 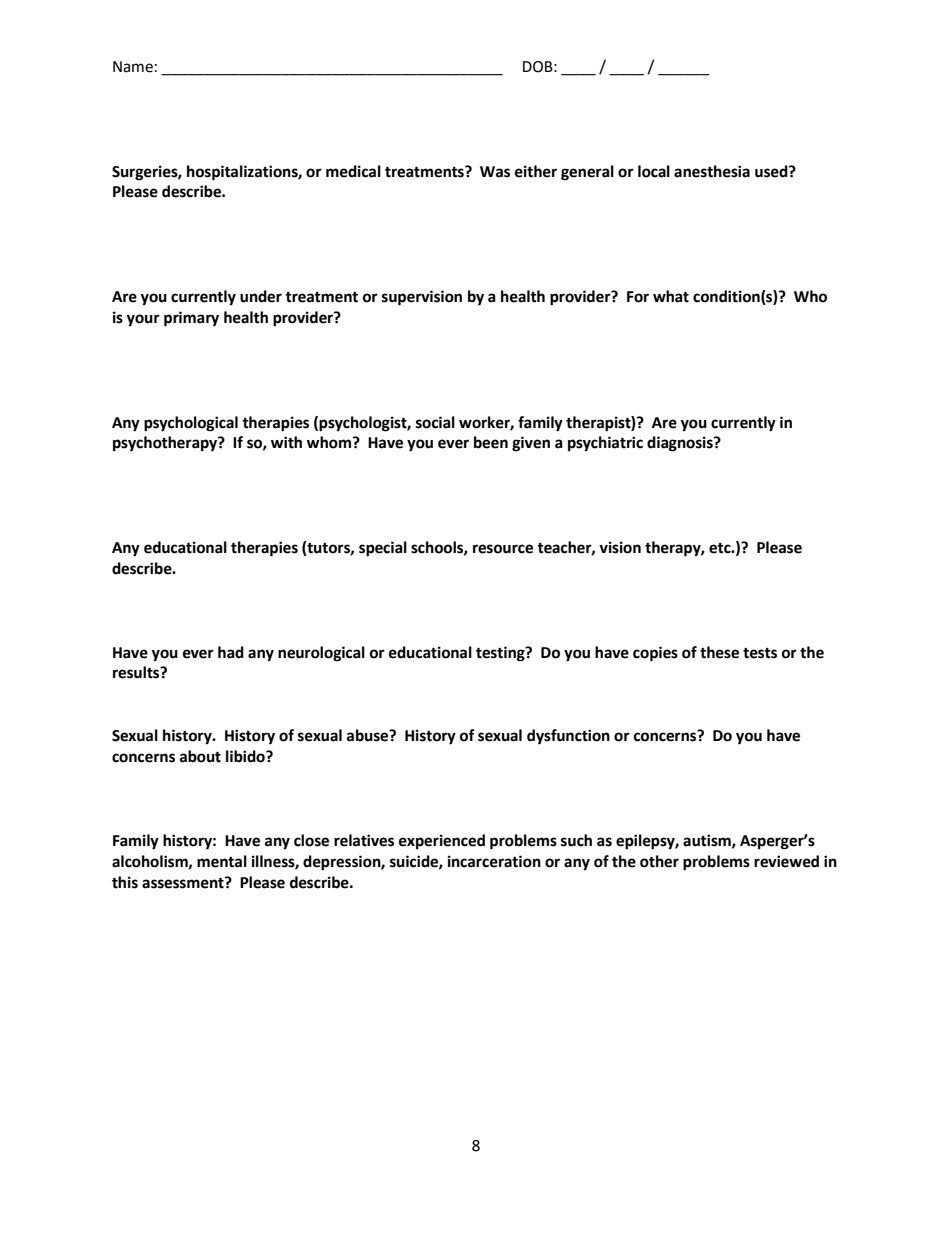 What do you see at coordinates (191, 424) in the document?
I see `psychological` at bounding box center [191, 424].
